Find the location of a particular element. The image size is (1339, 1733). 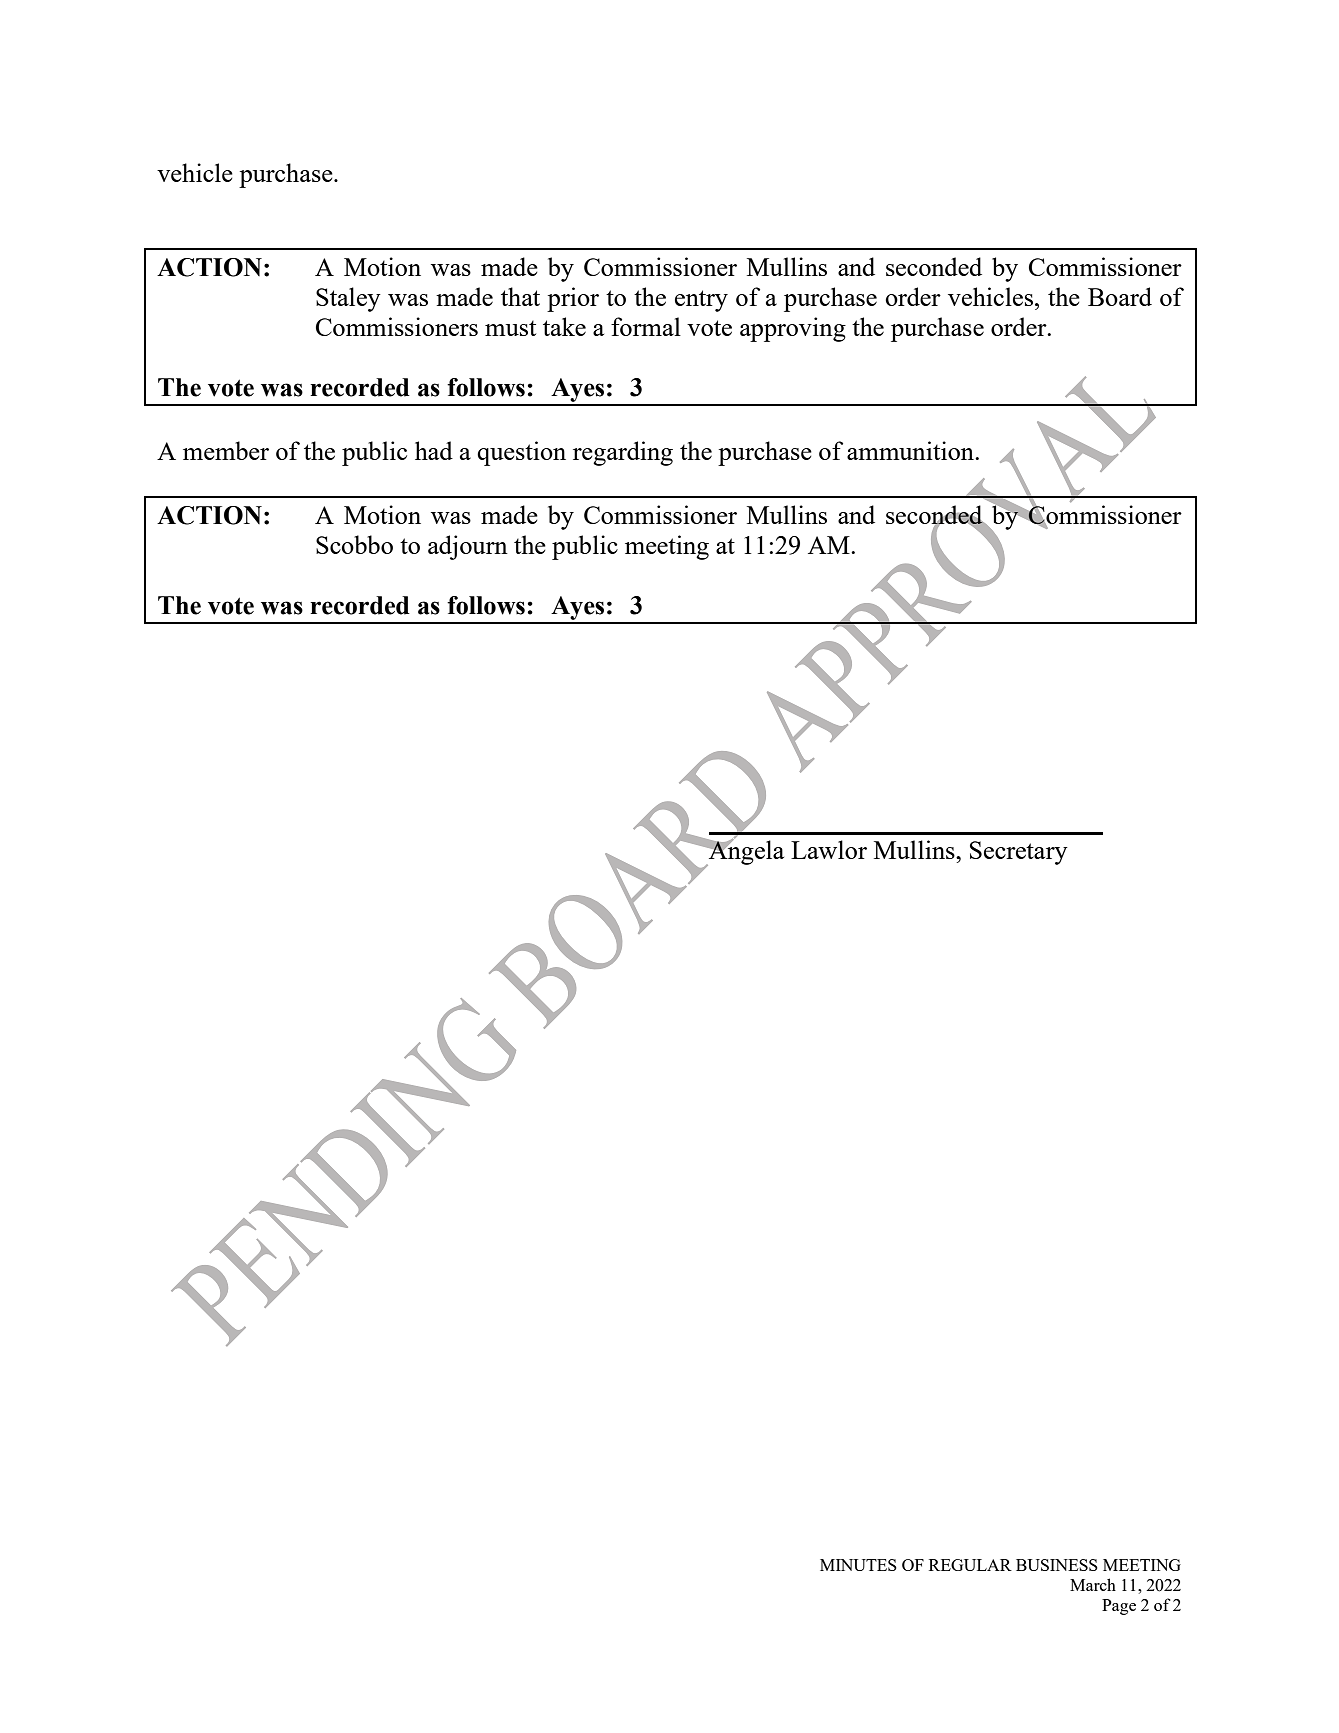

approving is located at coordinates (793, 329).
